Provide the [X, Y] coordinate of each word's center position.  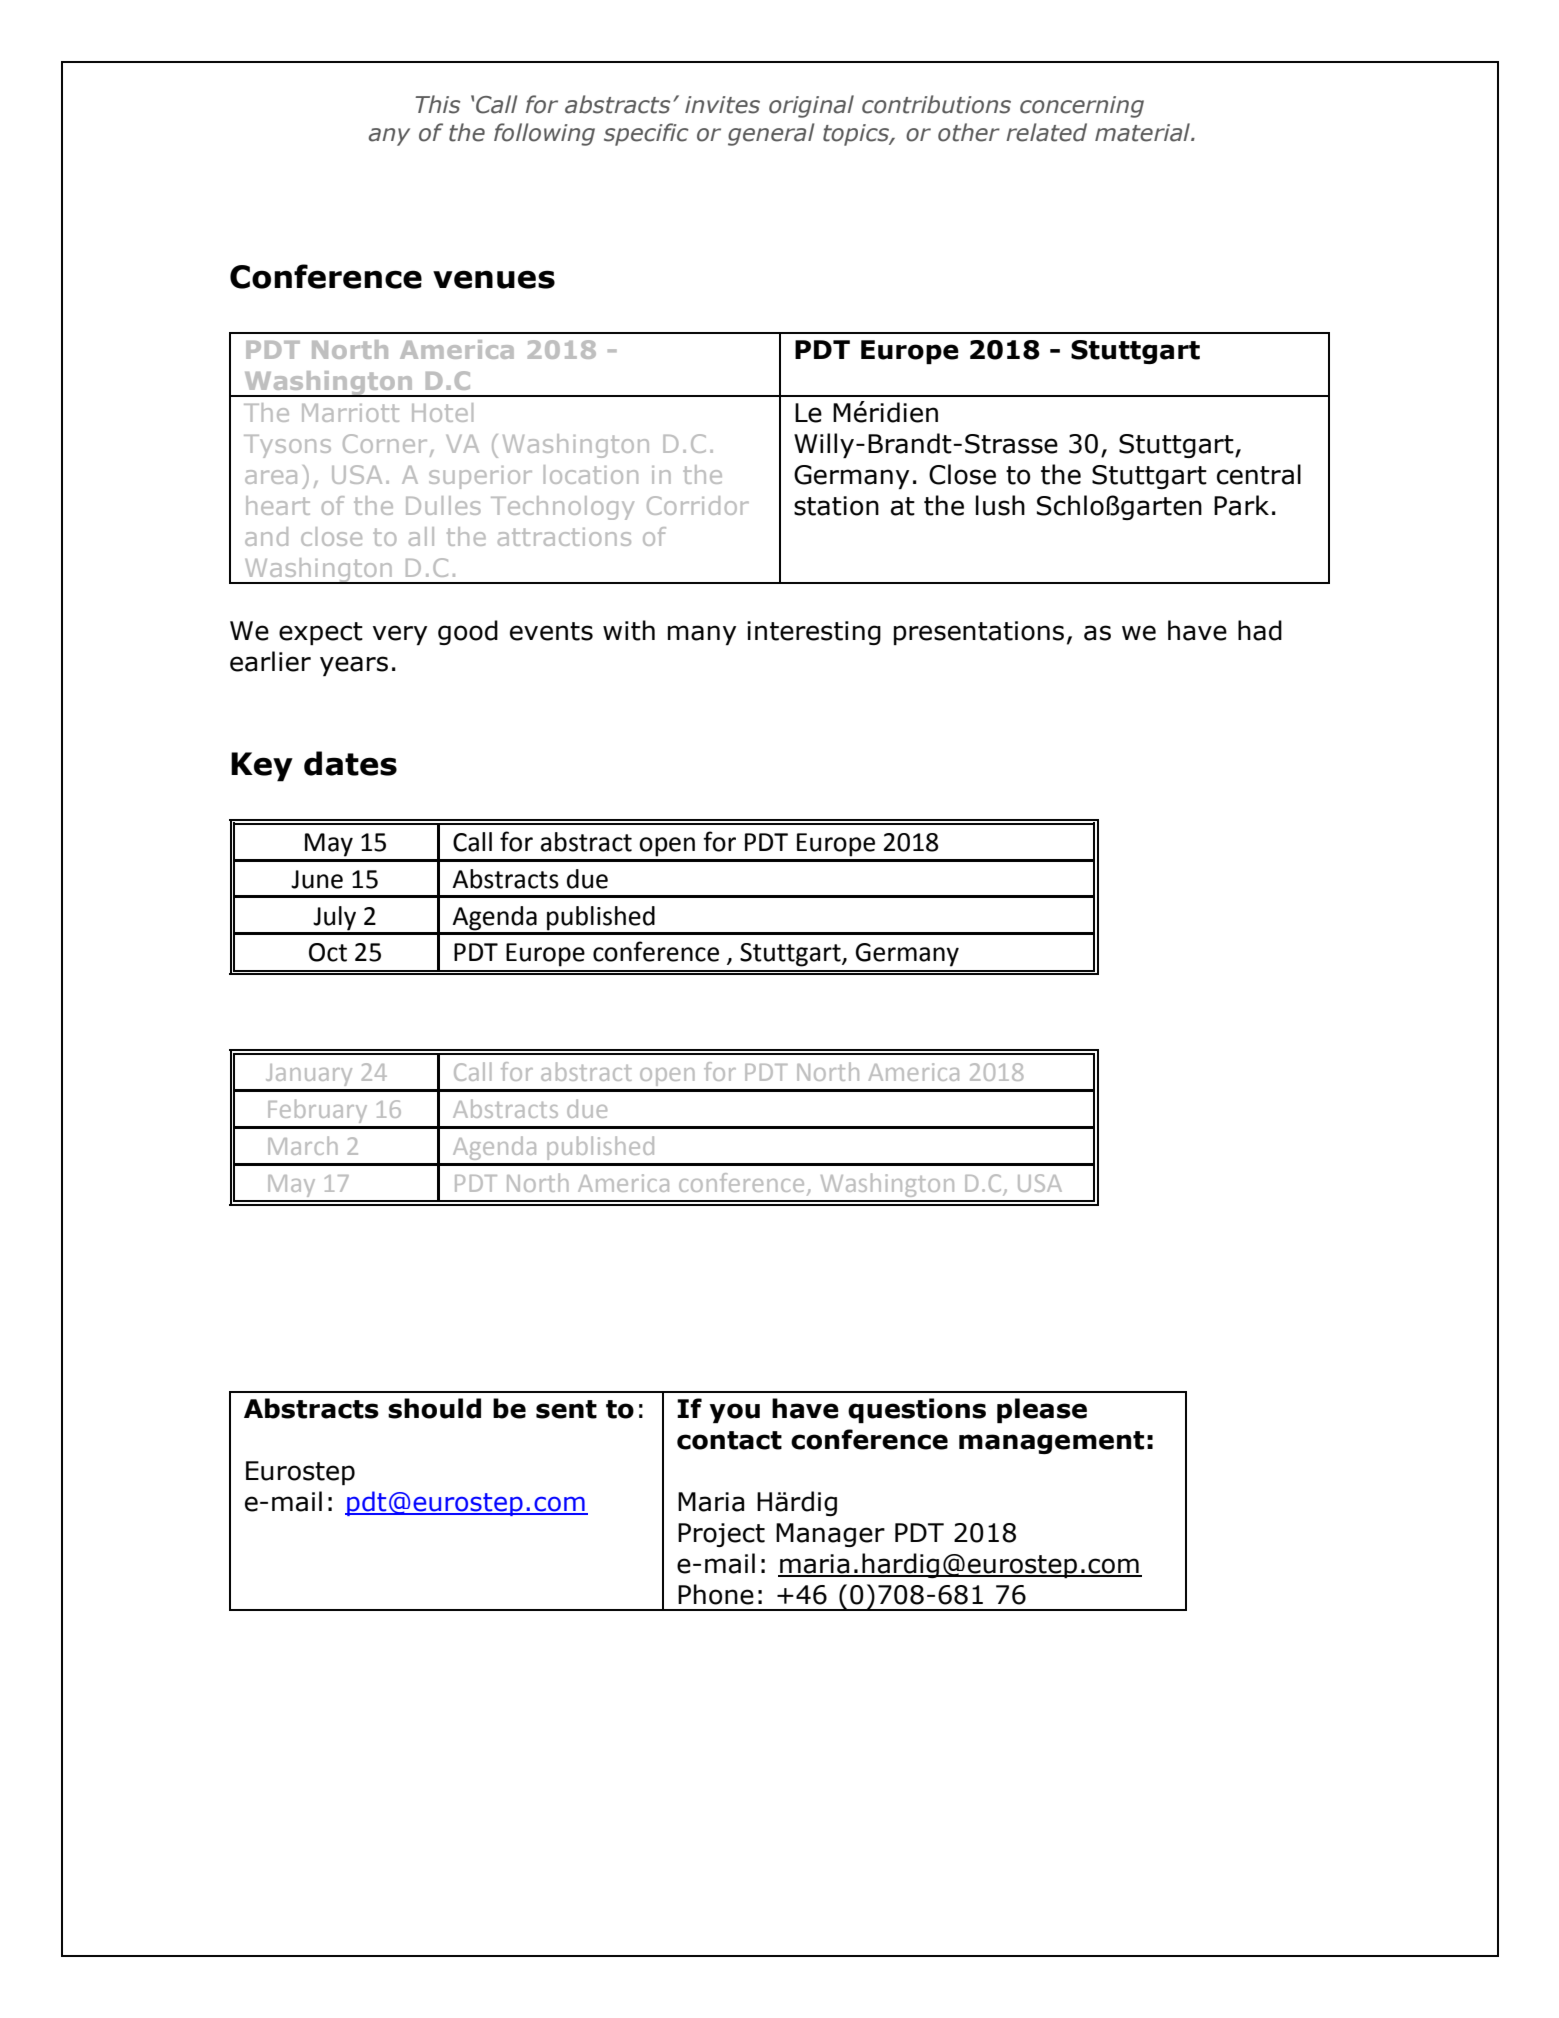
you [734, 1413]
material [1144, 132]
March [302, 1145]
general [771, 134]
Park [1241, 505]
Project [721, 1535]
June [317, 879]
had [1260, 630]
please [1042, 1410]
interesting [814, 633]
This [437, 104]
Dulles [443, 505]
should [434, 1408]
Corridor [698, 505]
